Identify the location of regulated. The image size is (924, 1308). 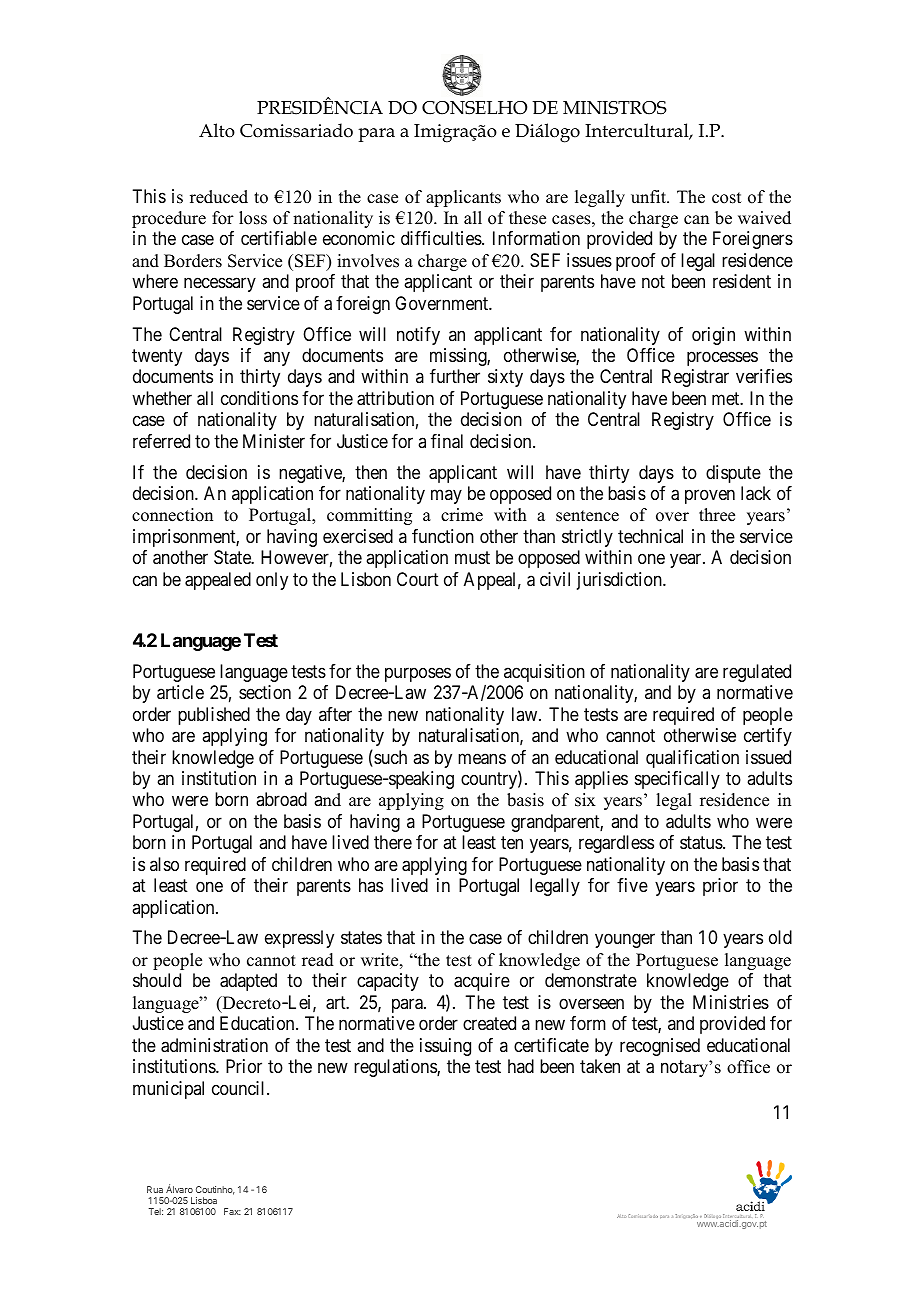
(757, 673).
